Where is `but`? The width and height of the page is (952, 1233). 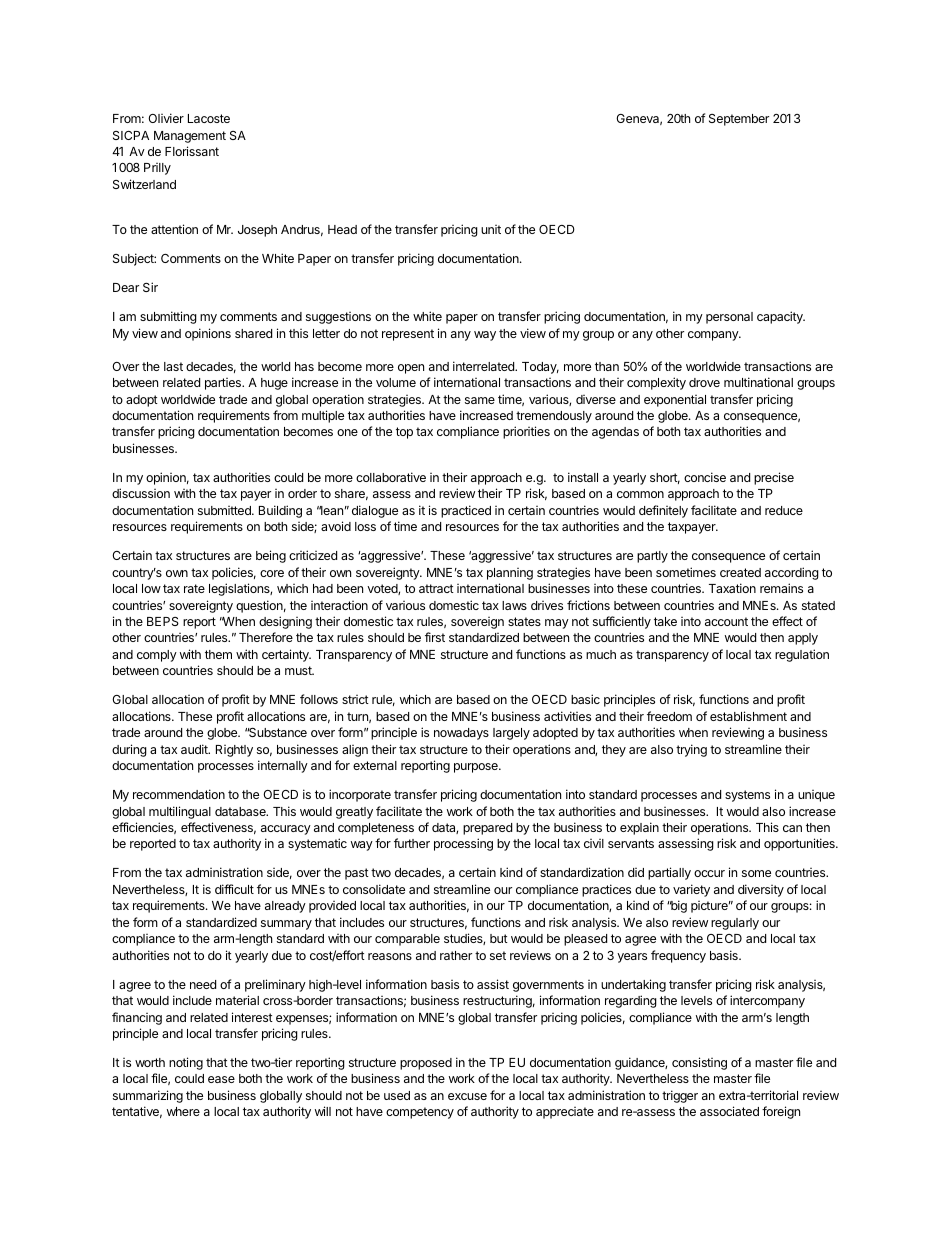
but is located at coordinates (499, 938).
